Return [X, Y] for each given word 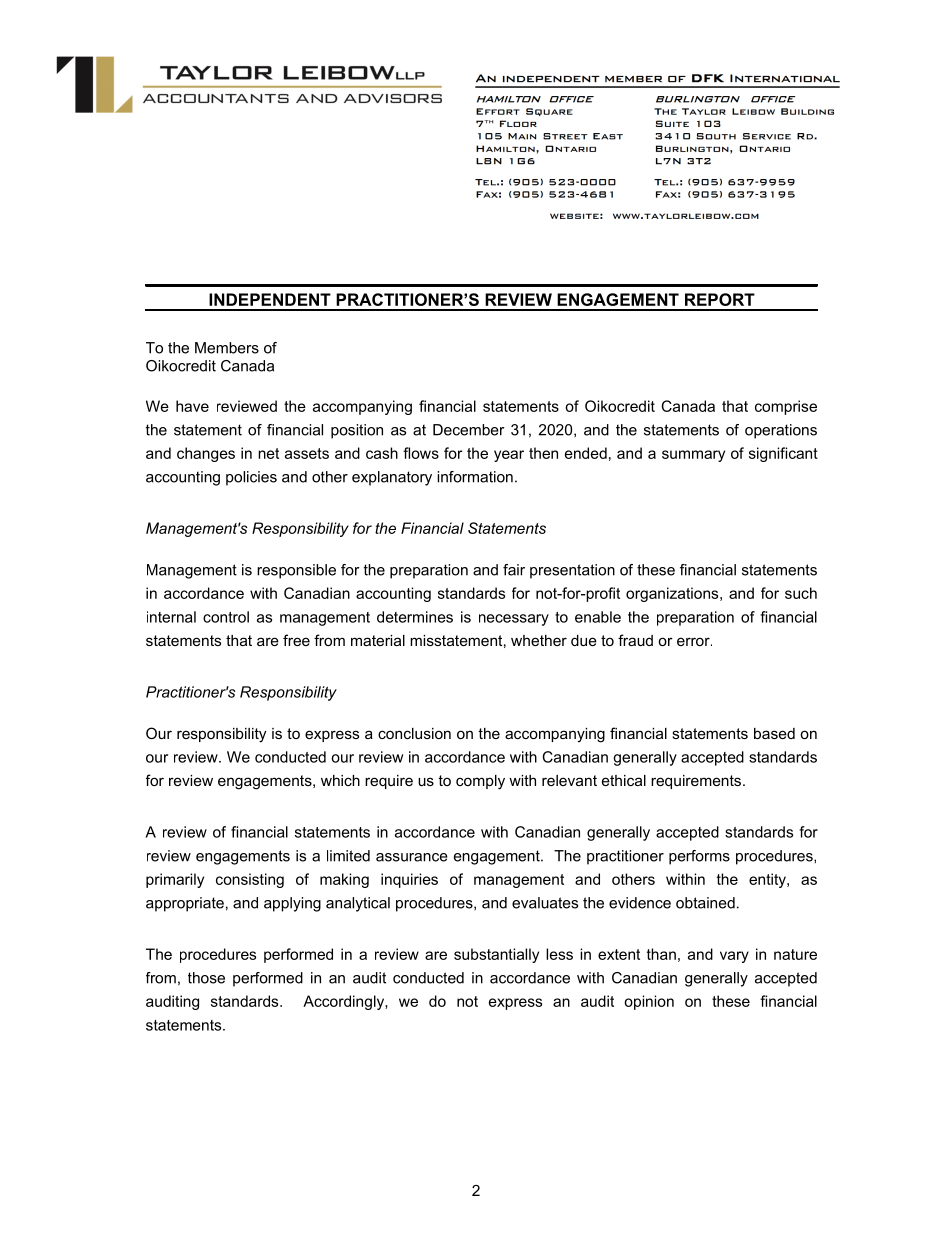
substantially [496, 955]
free [296, 640]
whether [539, 640]
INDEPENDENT [270, 299]
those [206, 978]
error [694, 641]
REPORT [720, 299]
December [469, 430]
